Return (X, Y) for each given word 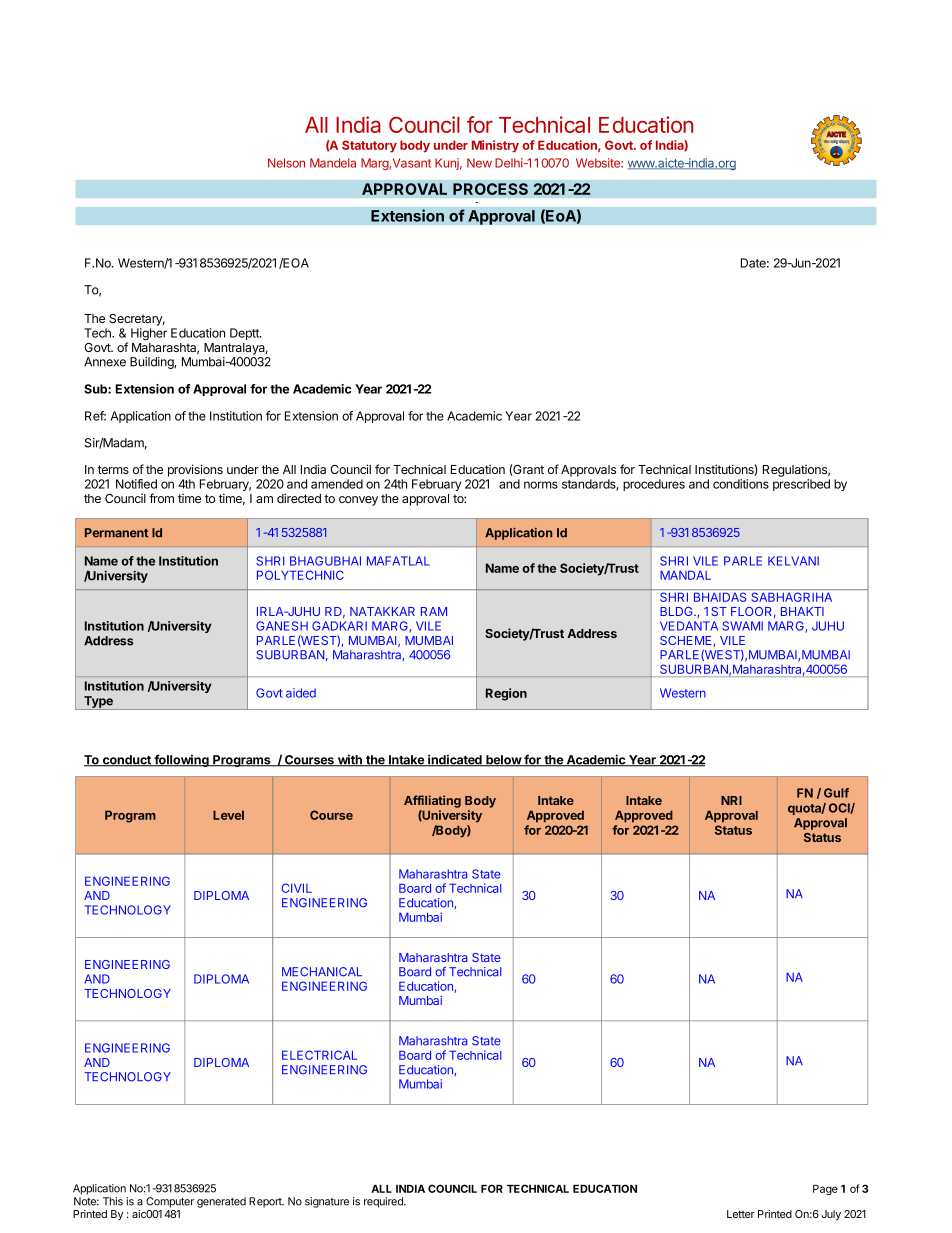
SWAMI (742, 626)
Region (506, 694)
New (479, 163)
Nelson (286, 163)
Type (98, 703)
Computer (170, 1202)
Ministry (495, 146)
